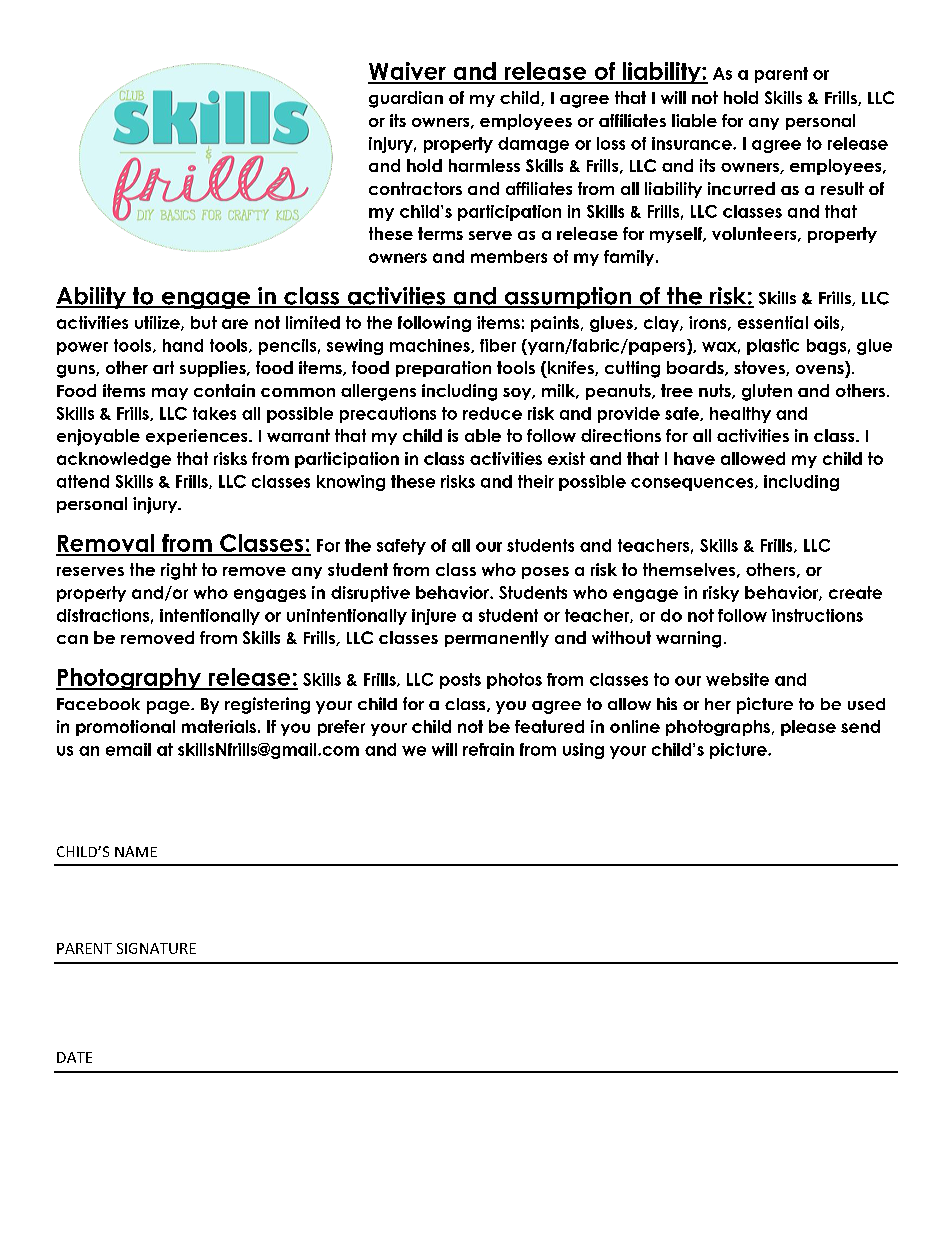  I want to click on right, so click(179, 571).
